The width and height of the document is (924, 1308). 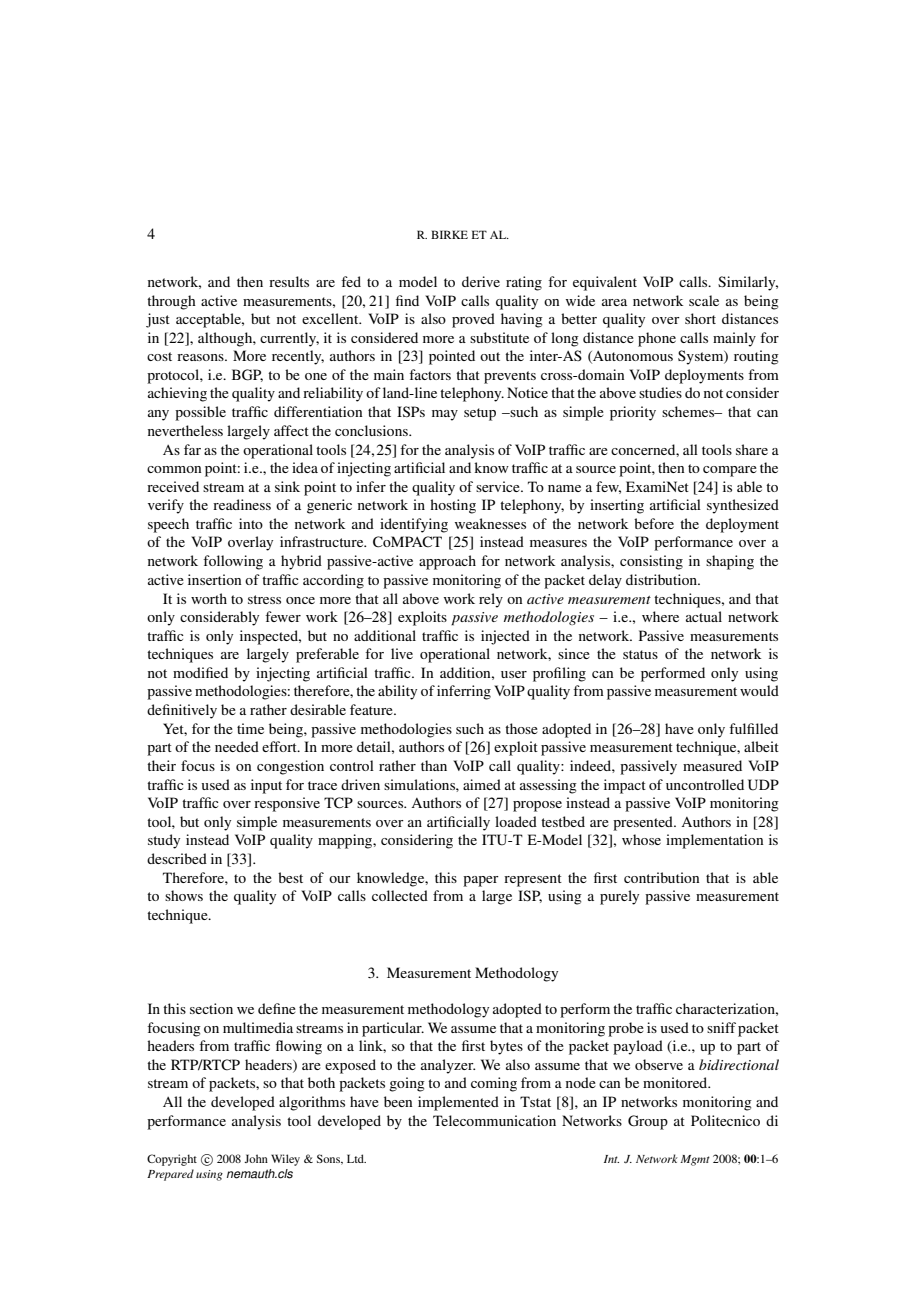 I want to click on John, so click(x=256, y=1158).
